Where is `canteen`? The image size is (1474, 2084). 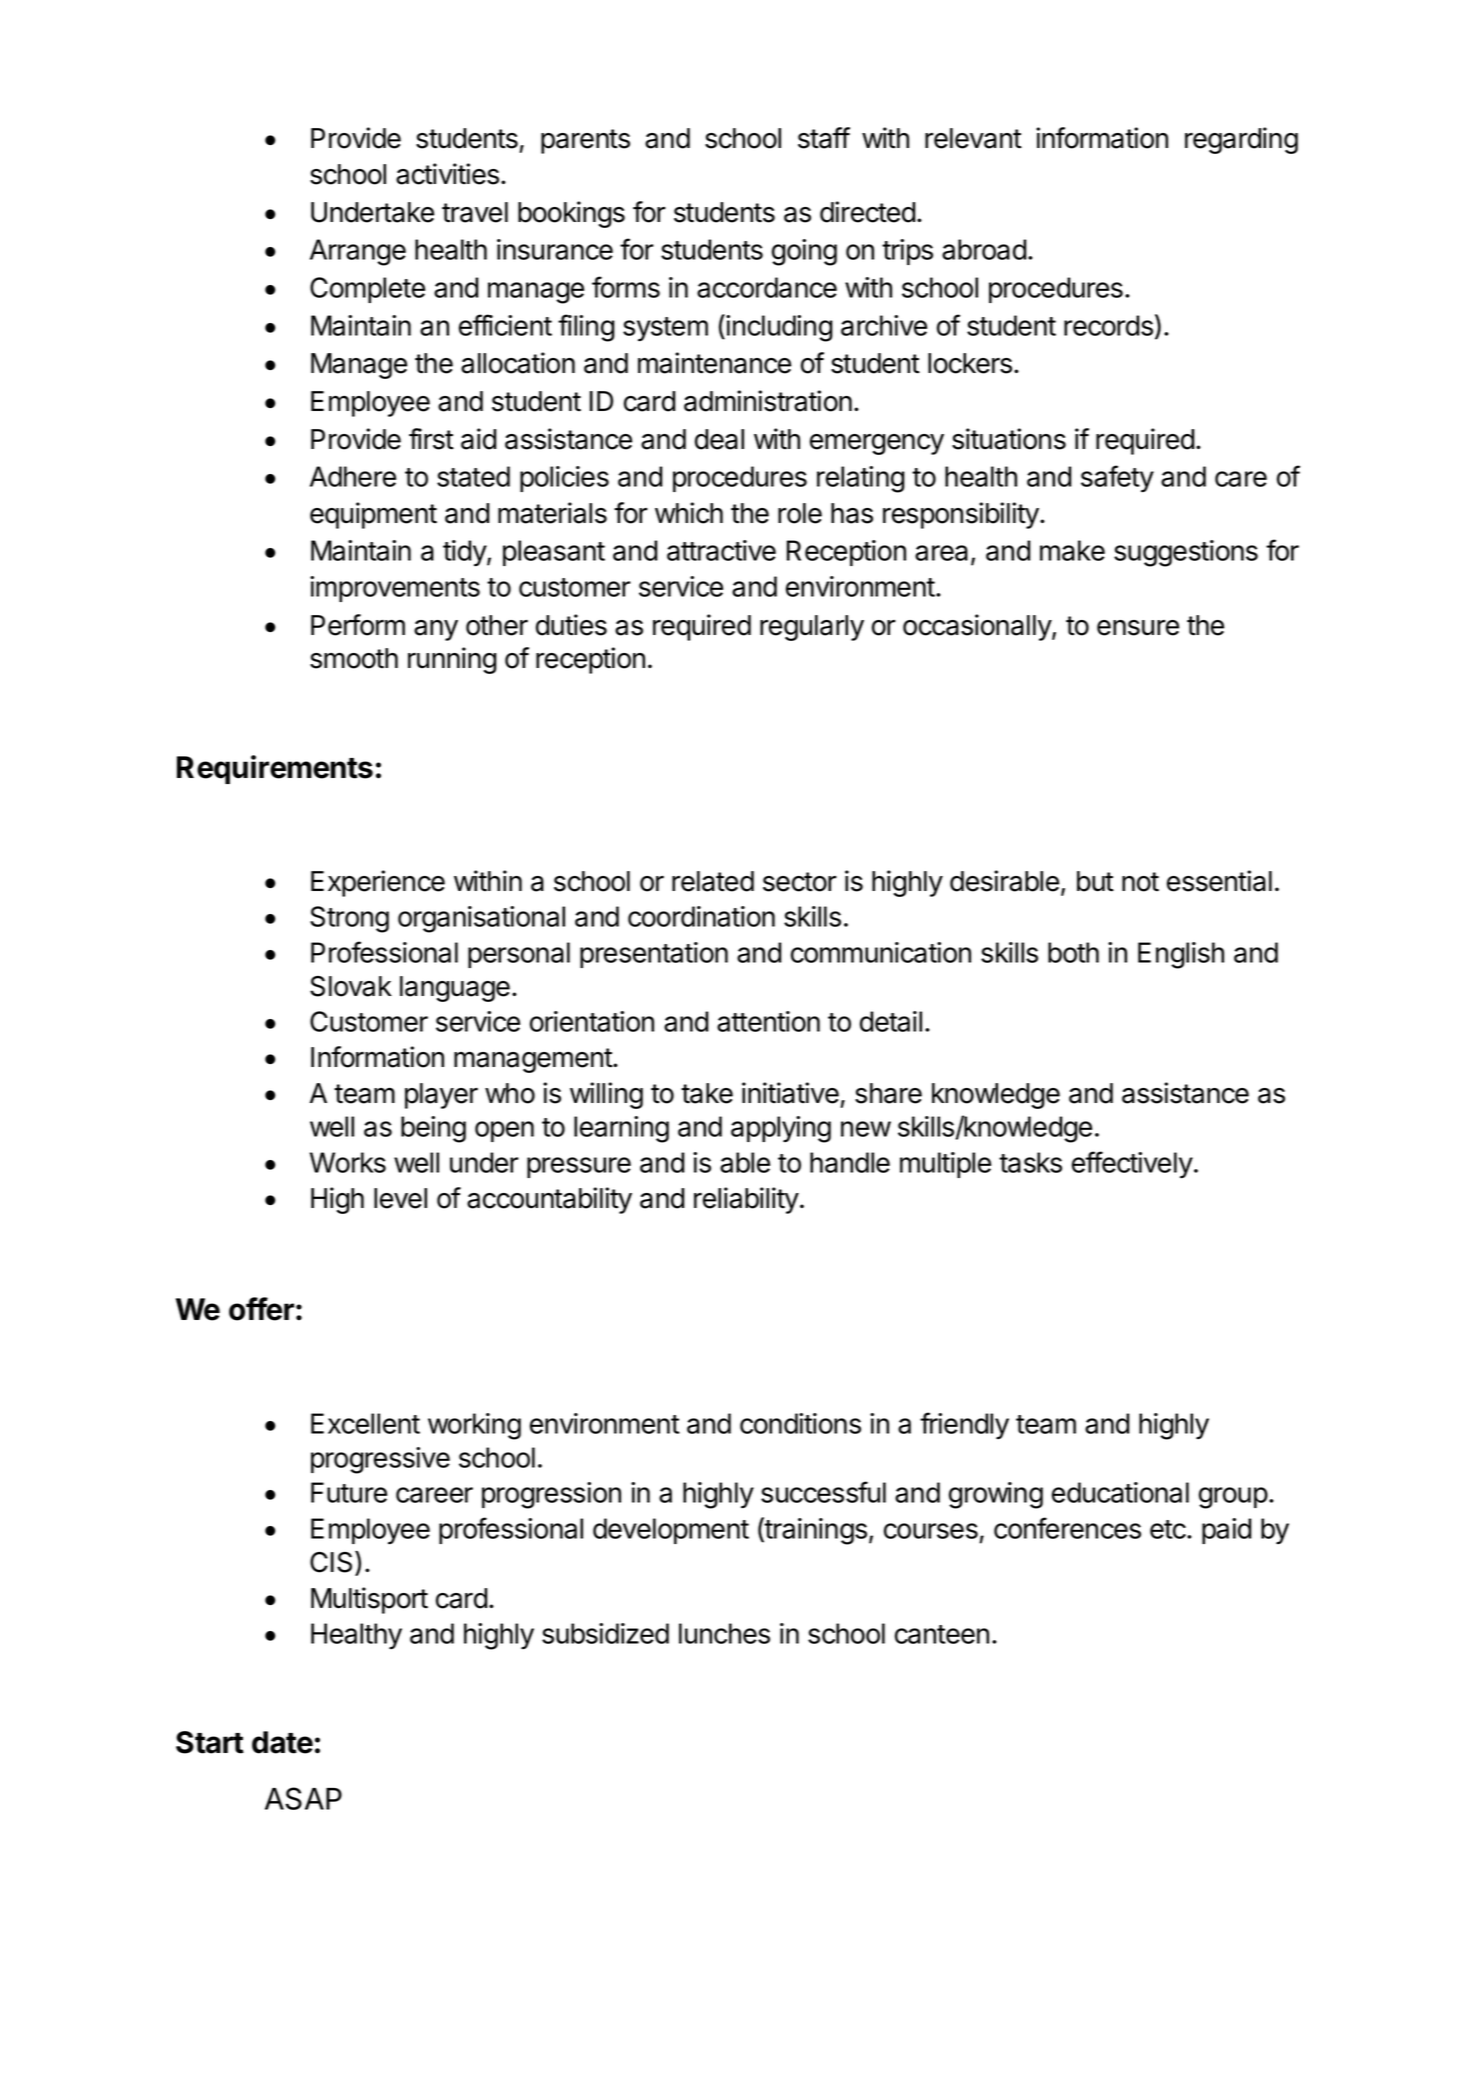
canteen is located at coordinates (942, 1634).
